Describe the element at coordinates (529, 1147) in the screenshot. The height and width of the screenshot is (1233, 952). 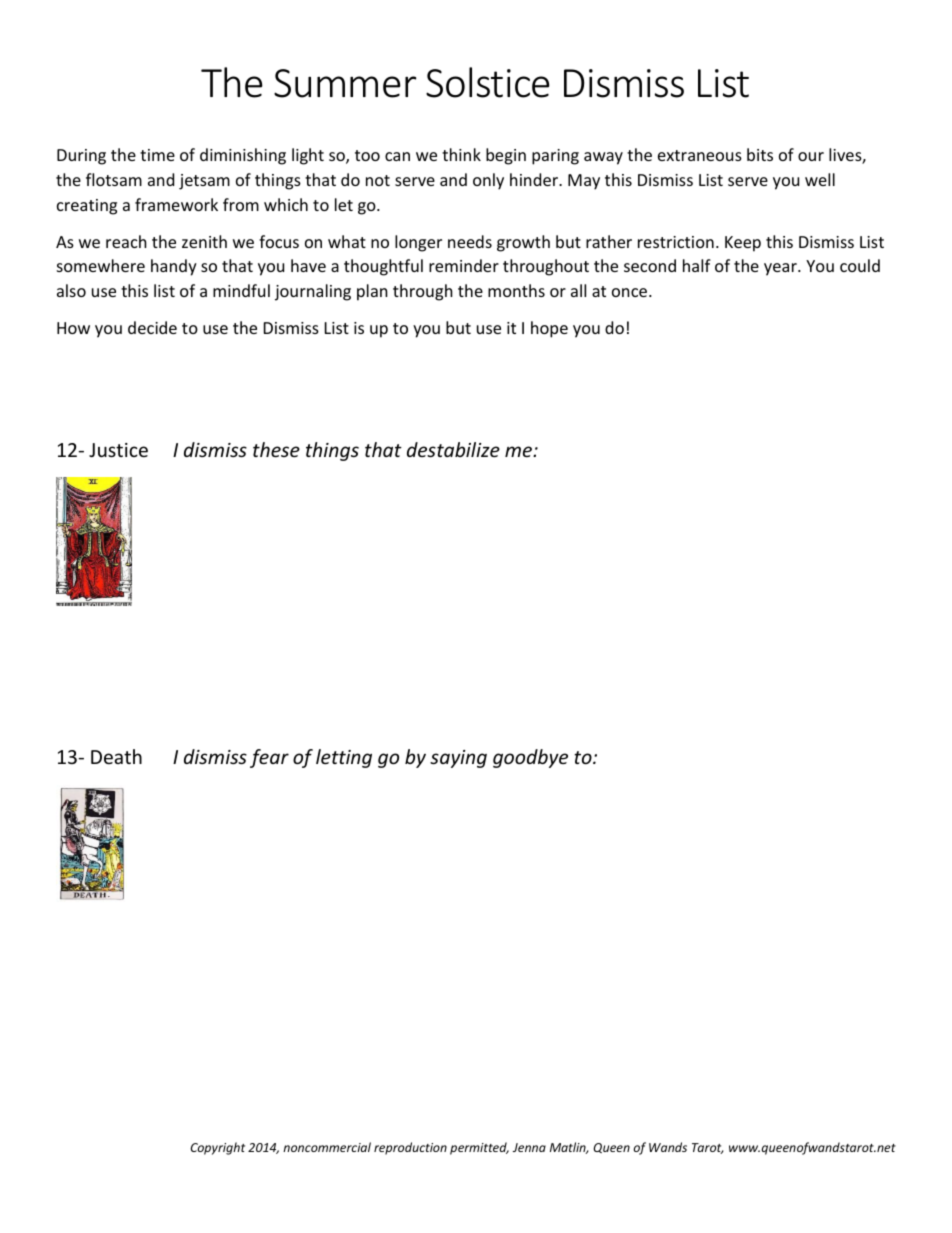
I see `Jenna` at that location.
